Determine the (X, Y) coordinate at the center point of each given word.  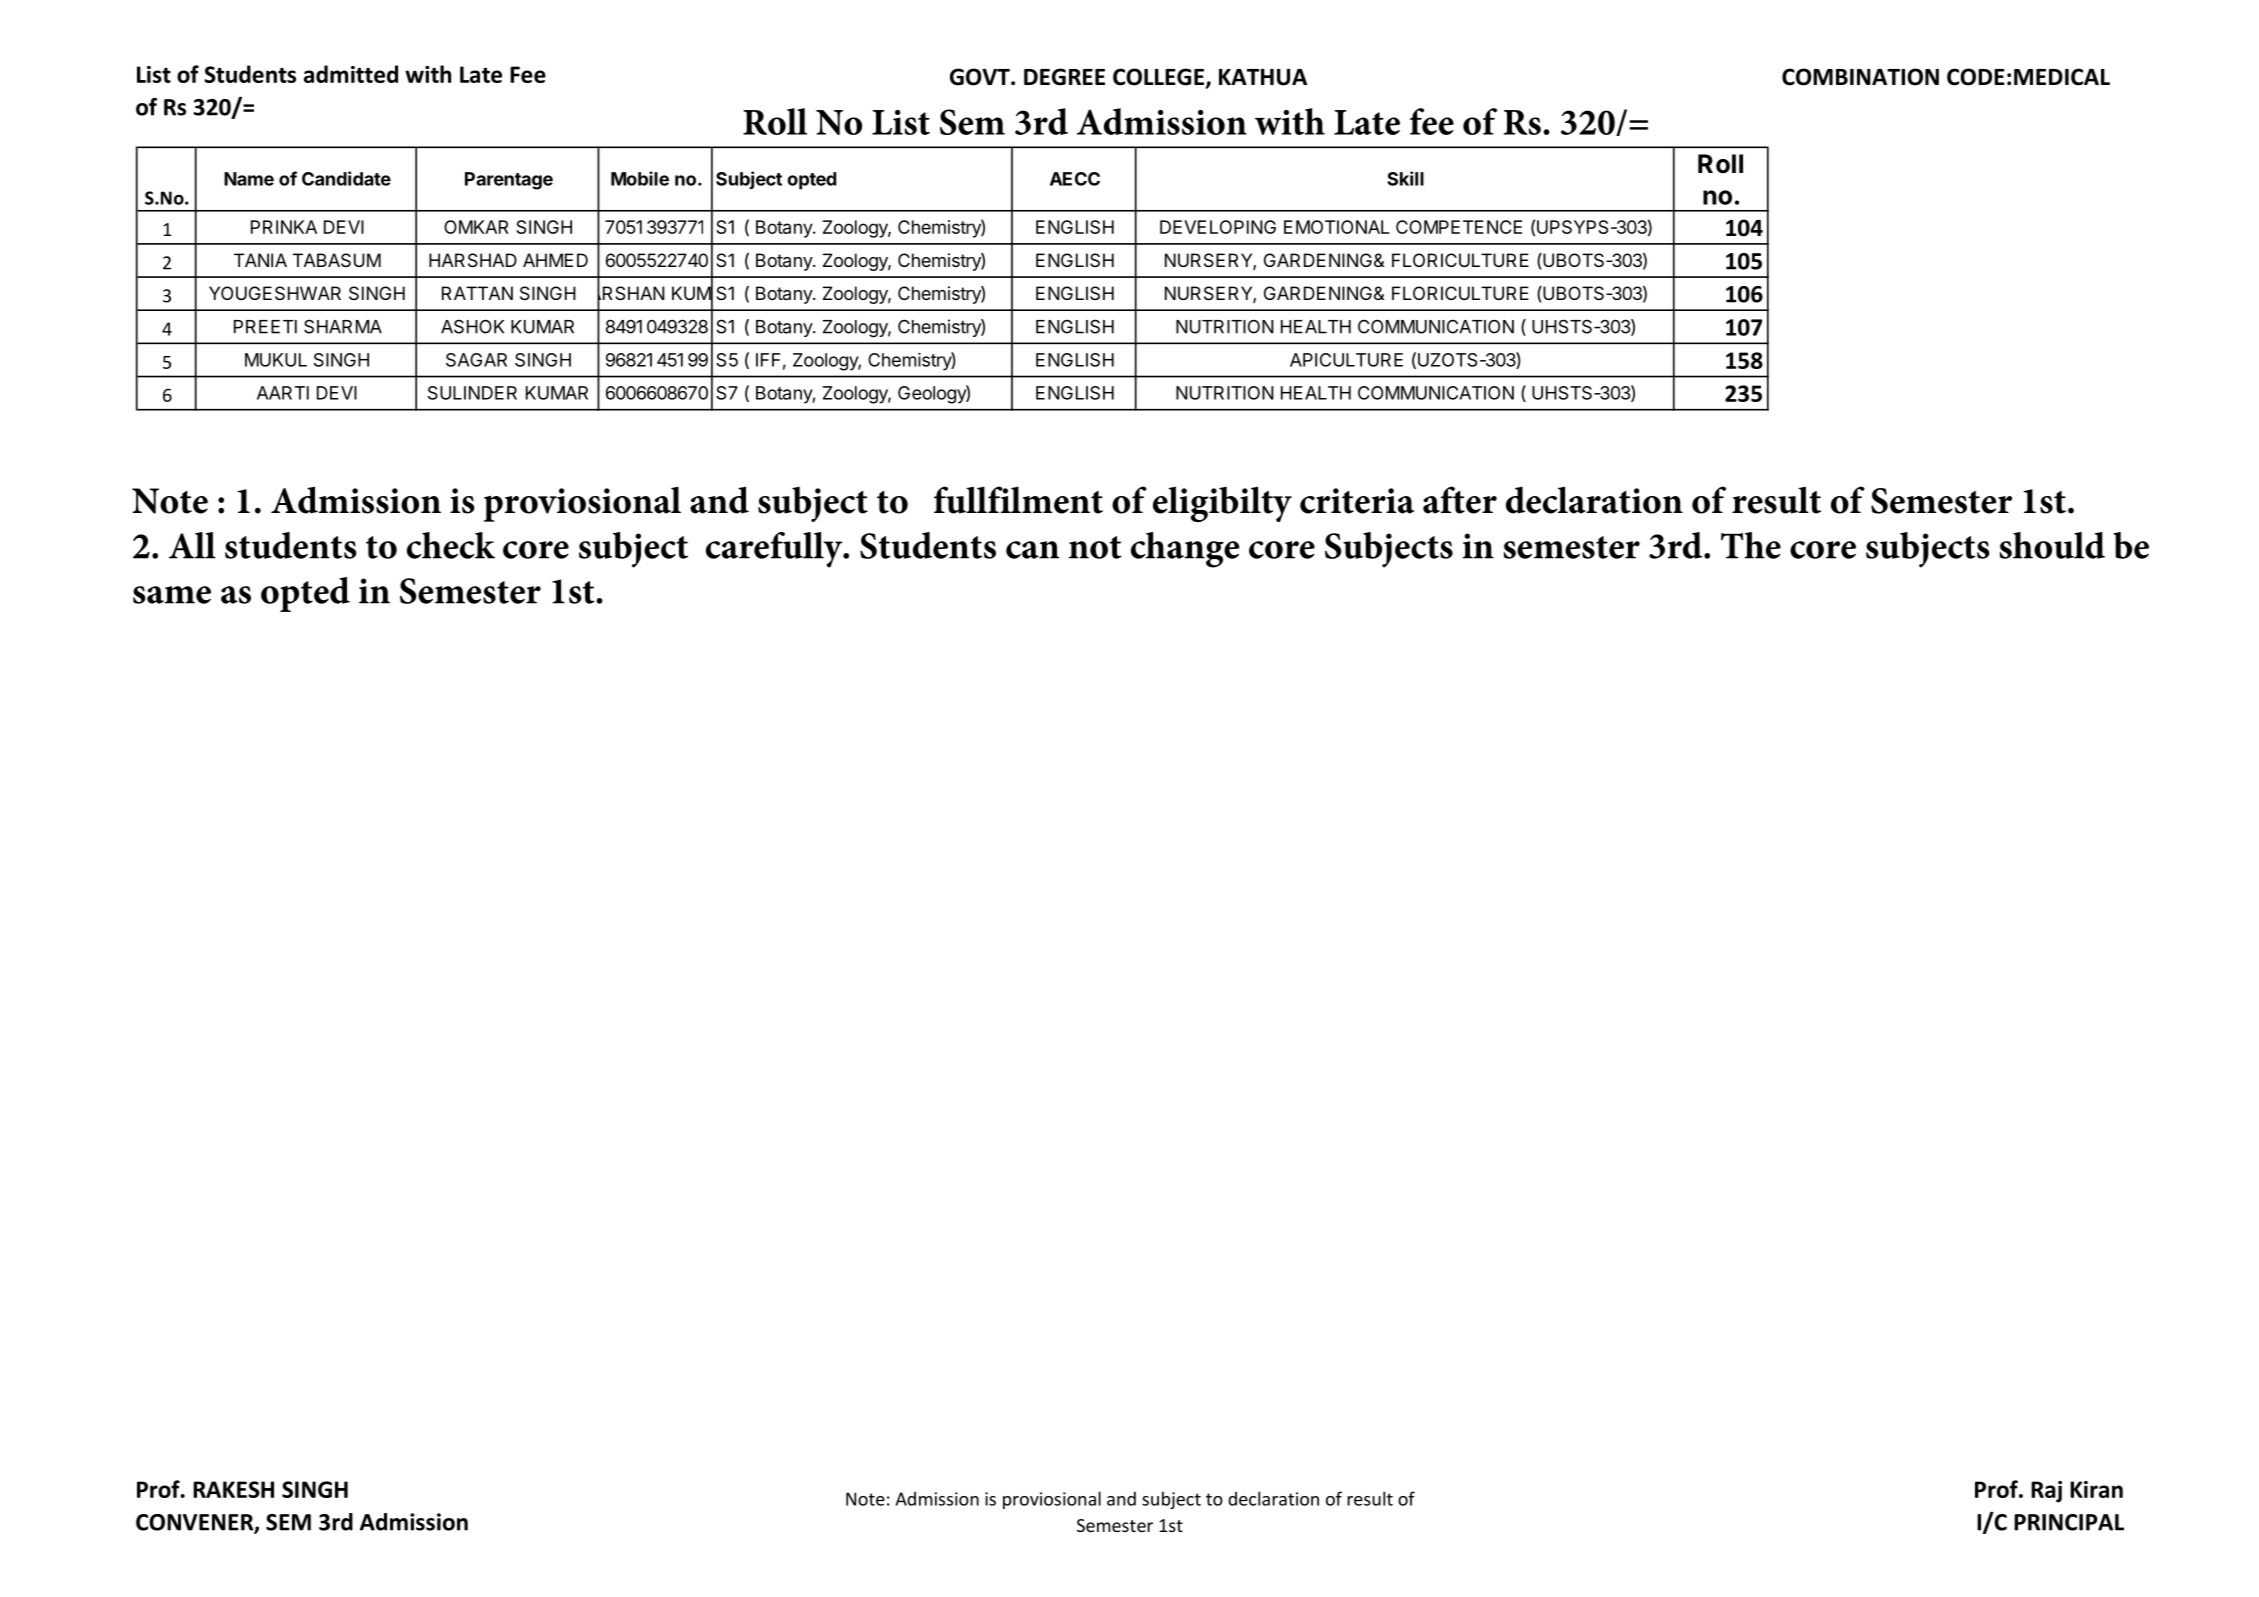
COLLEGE (1158, 77)
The (1751, 545)
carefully (775, 550)
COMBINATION (1860, 77)
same (172, 595)
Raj (2046, 1492)
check (451, 545)
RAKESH (233, 1489)
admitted (351, 74)
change (1185, 550)
